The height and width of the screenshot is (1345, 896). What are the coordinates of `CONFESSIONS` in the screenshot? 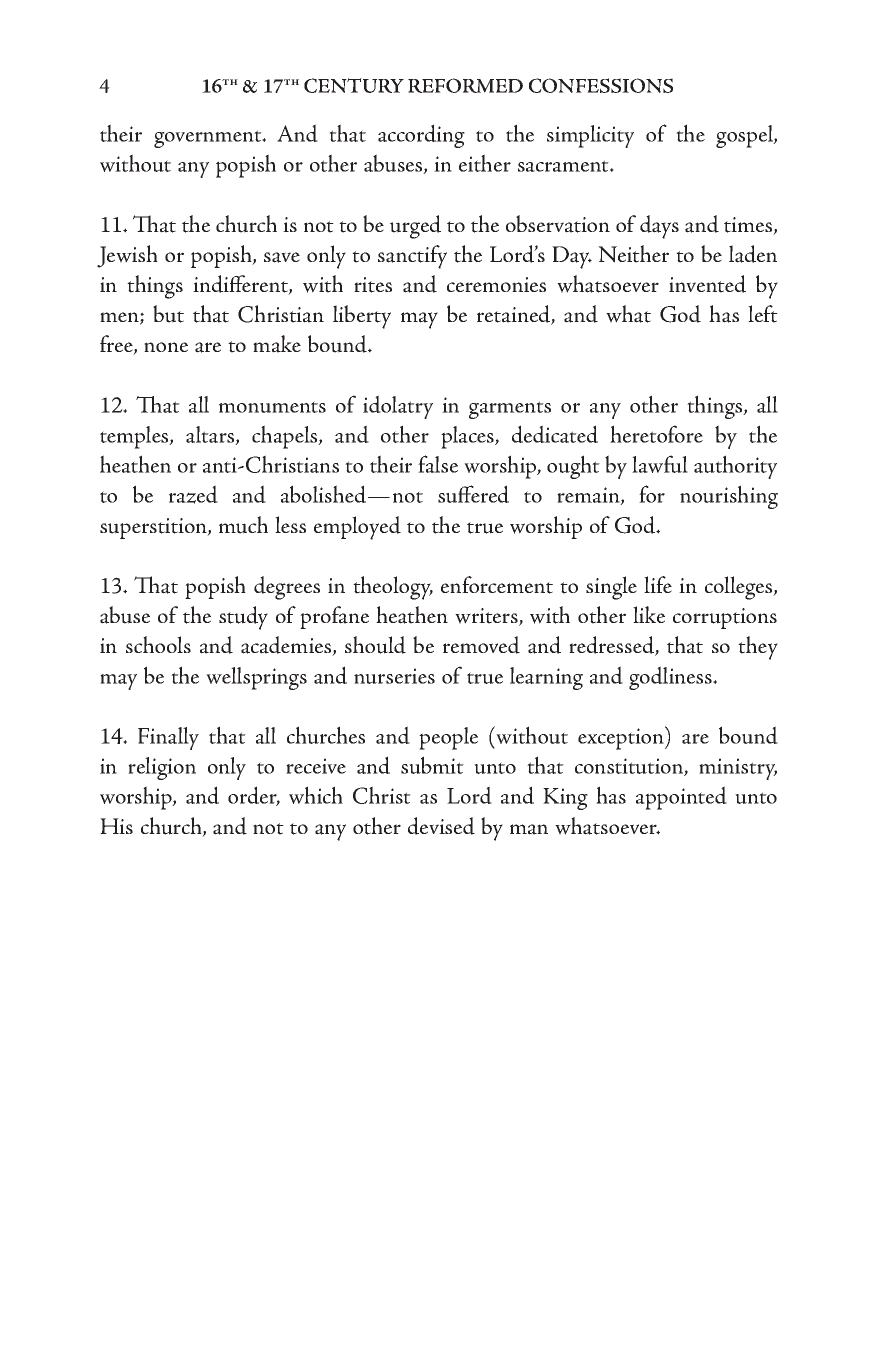 It's located at (601, 85).
